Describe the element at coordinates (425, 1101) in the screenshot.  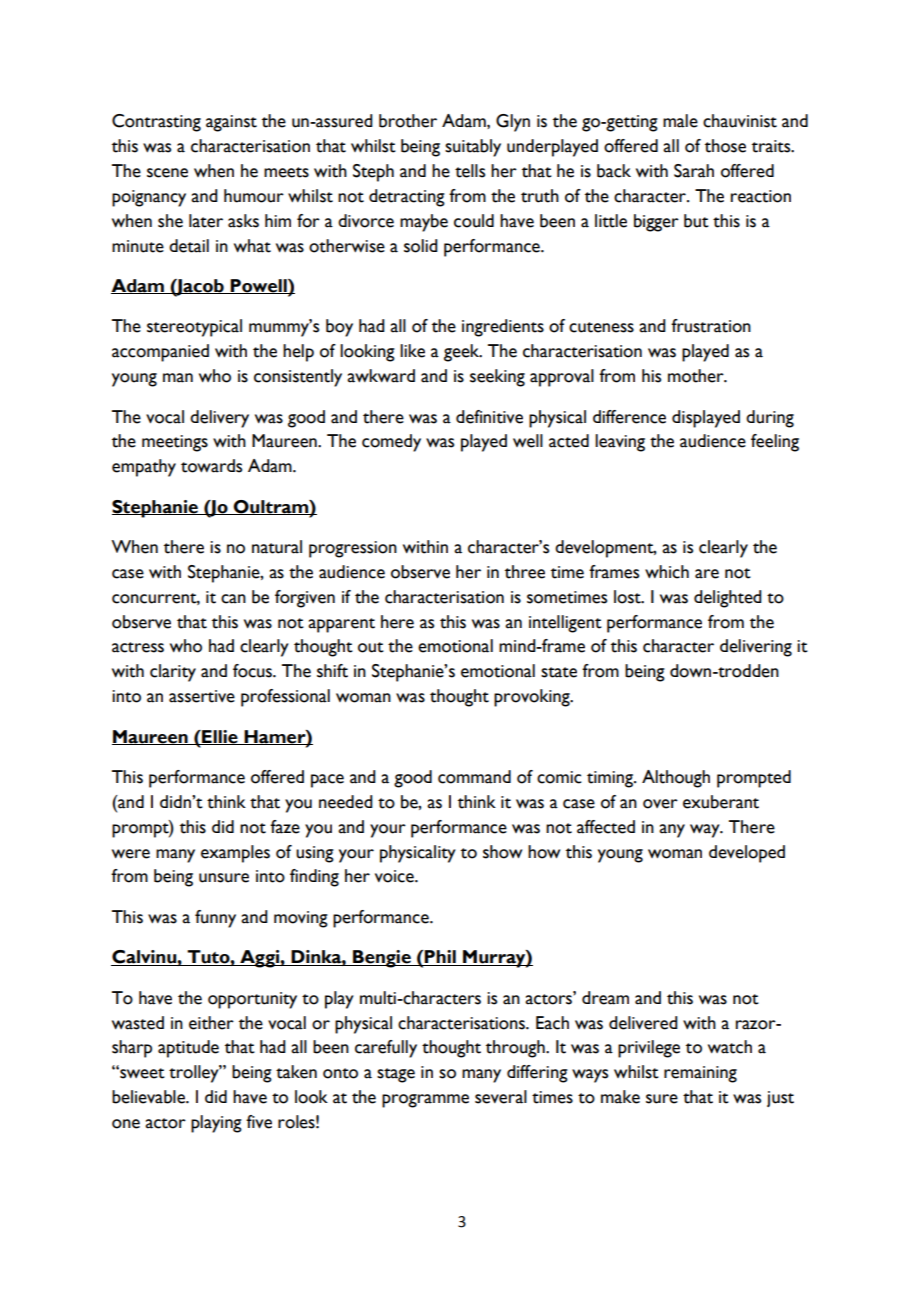
I see `programme` at that location.
